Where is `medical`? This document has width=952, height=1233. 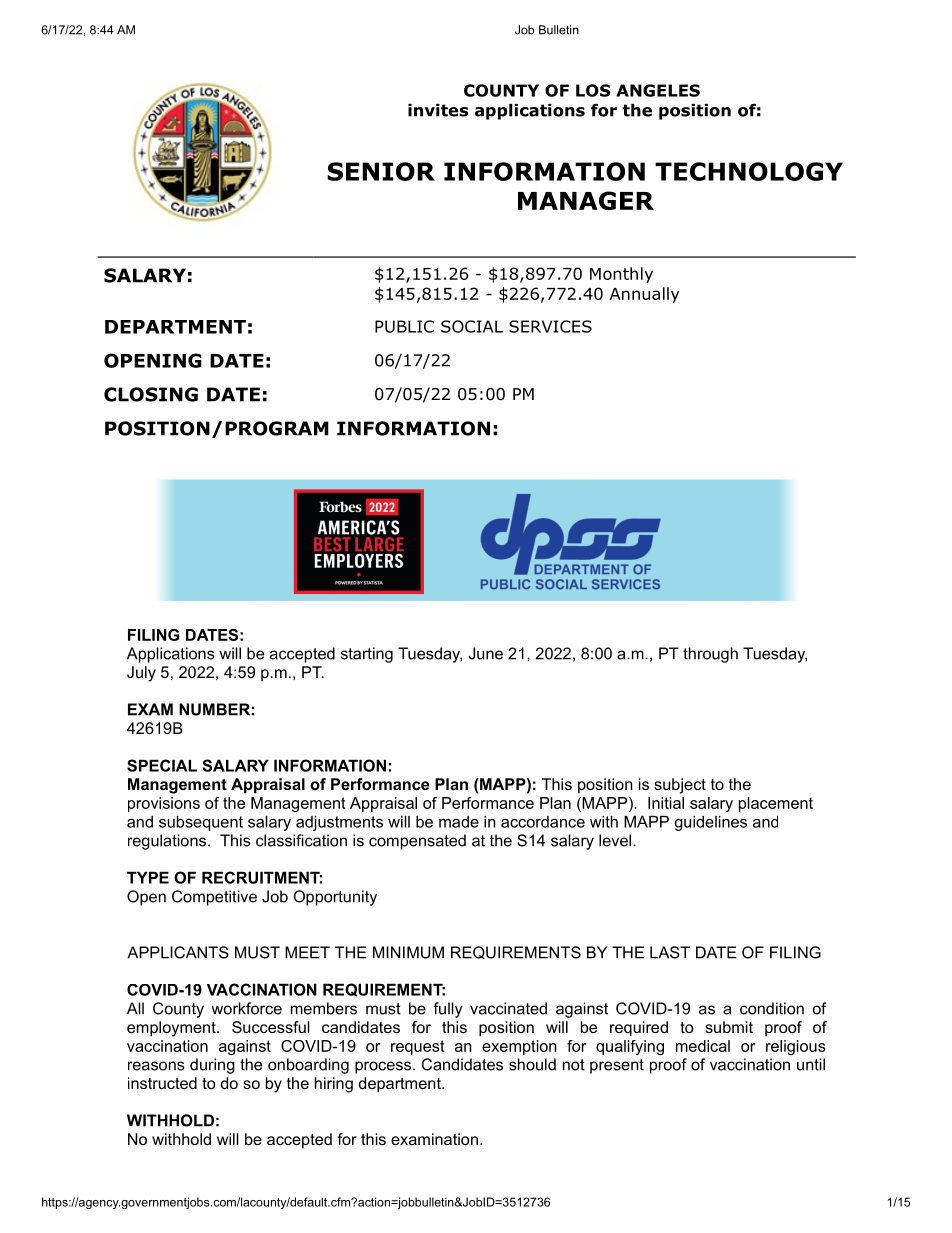 medical is located at coordinates (703, 1046).
